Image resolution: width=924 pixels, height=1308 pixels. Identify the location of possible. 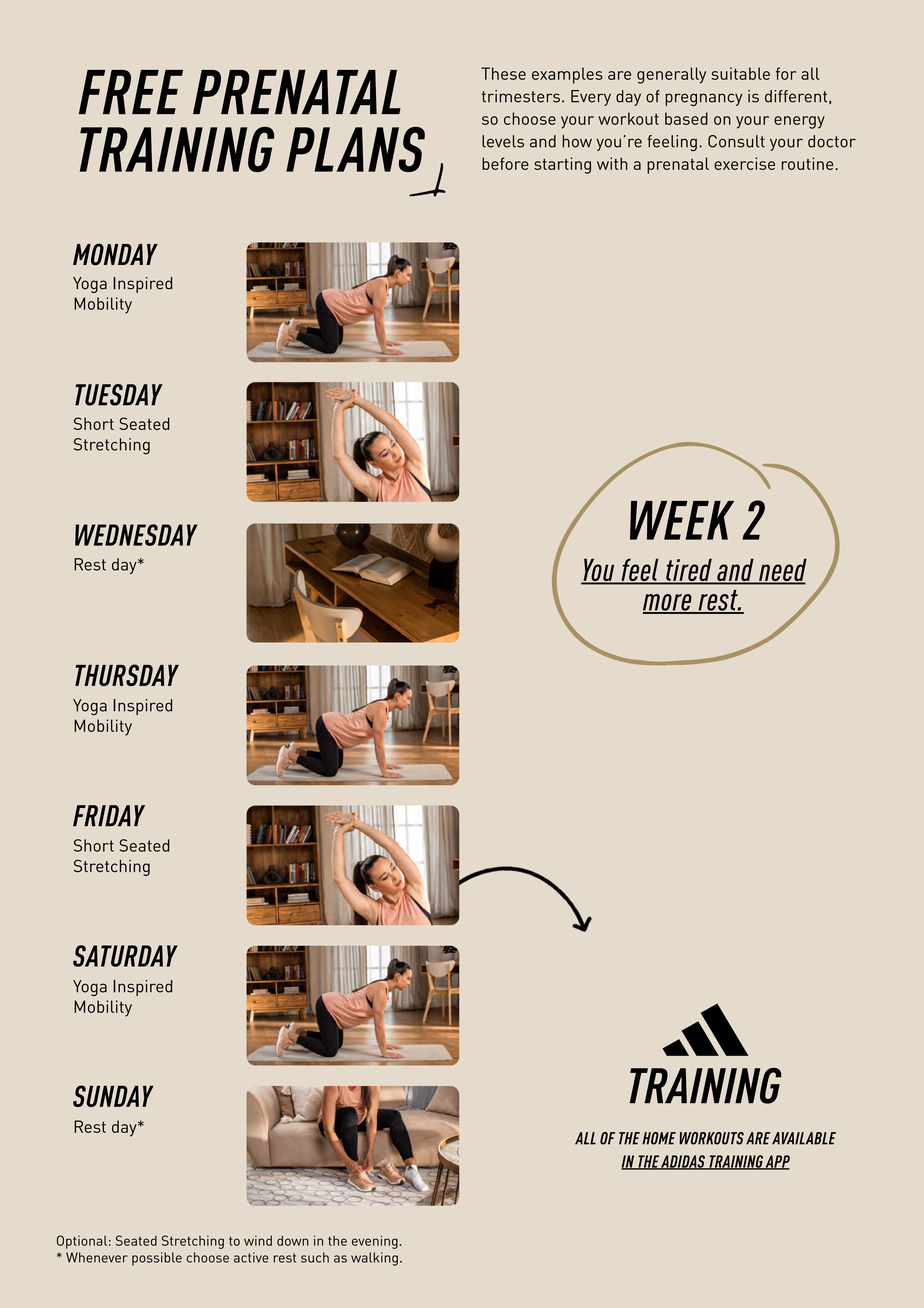
(157, 1259).
